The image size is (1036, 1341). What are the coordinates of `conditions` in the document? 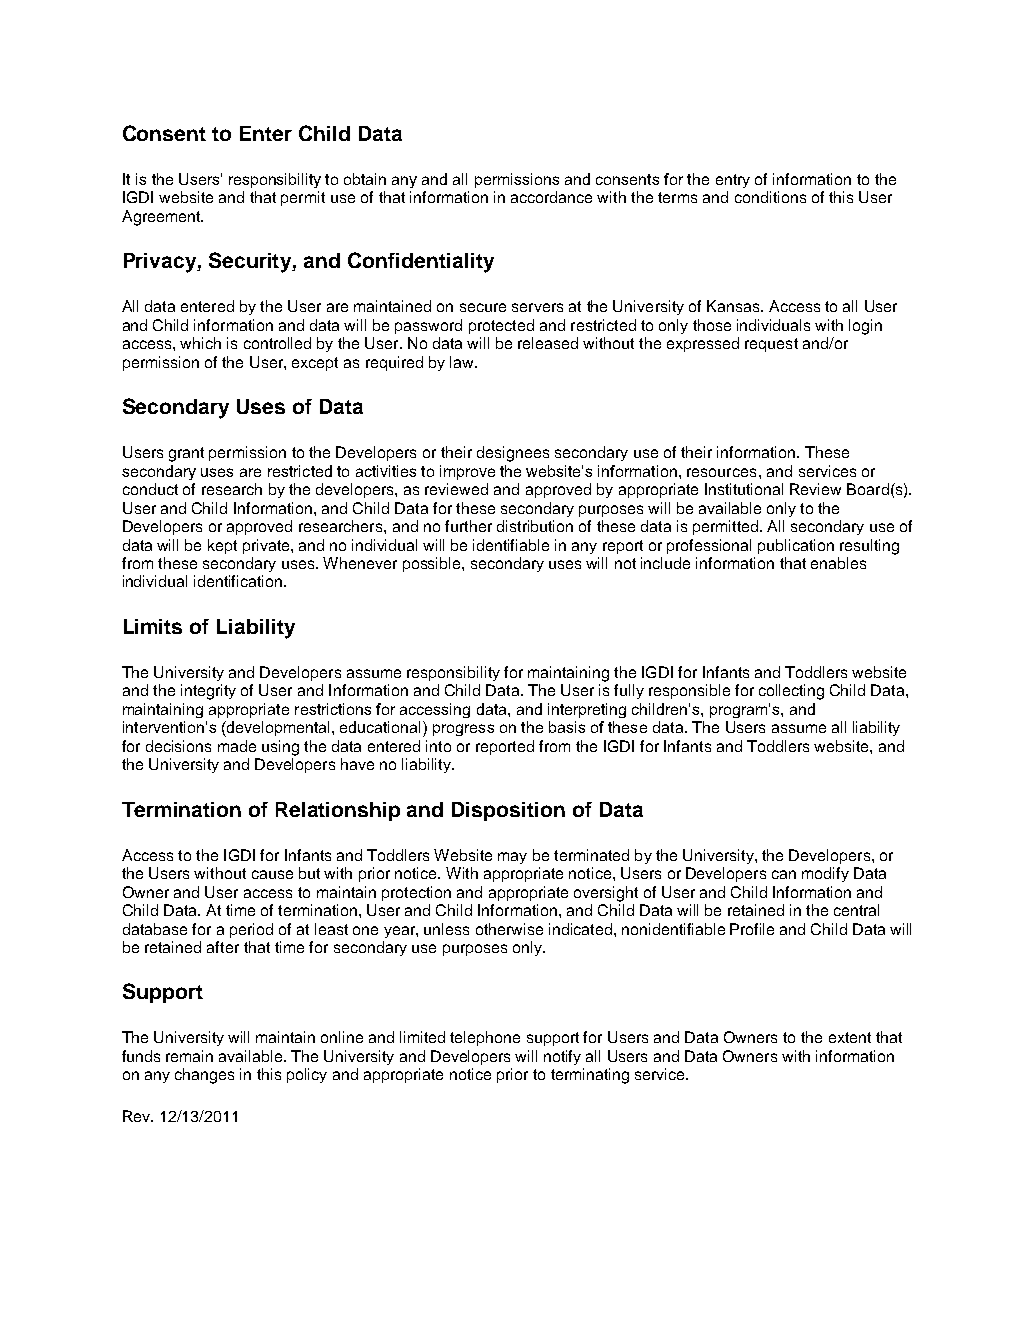 It's located at (770, 197).
